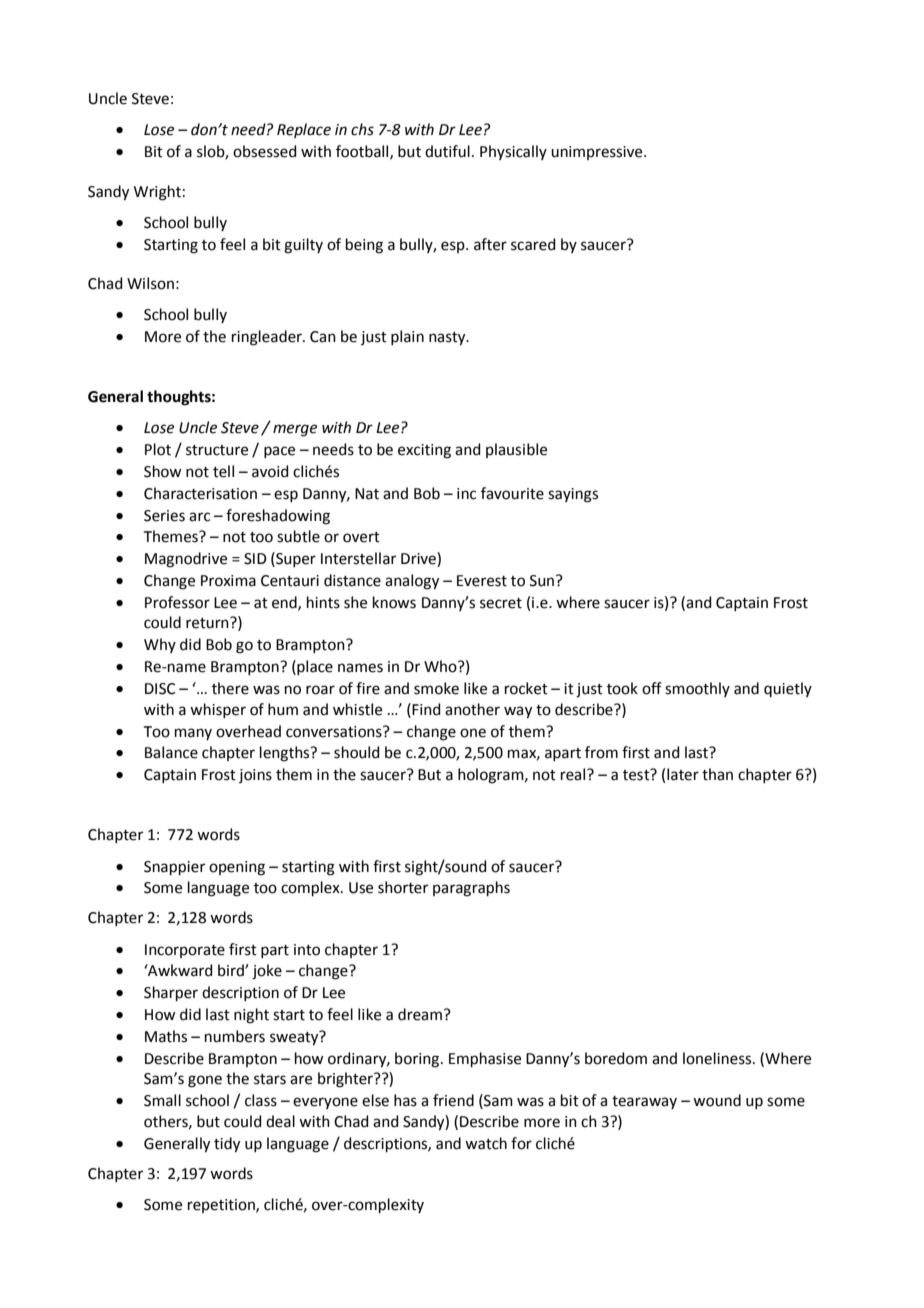 The image size is (924, 1308). What do you see at coordinates (227, 1145) in the screenshot?
I see `tidy` at bounding box center [227, 1145].
